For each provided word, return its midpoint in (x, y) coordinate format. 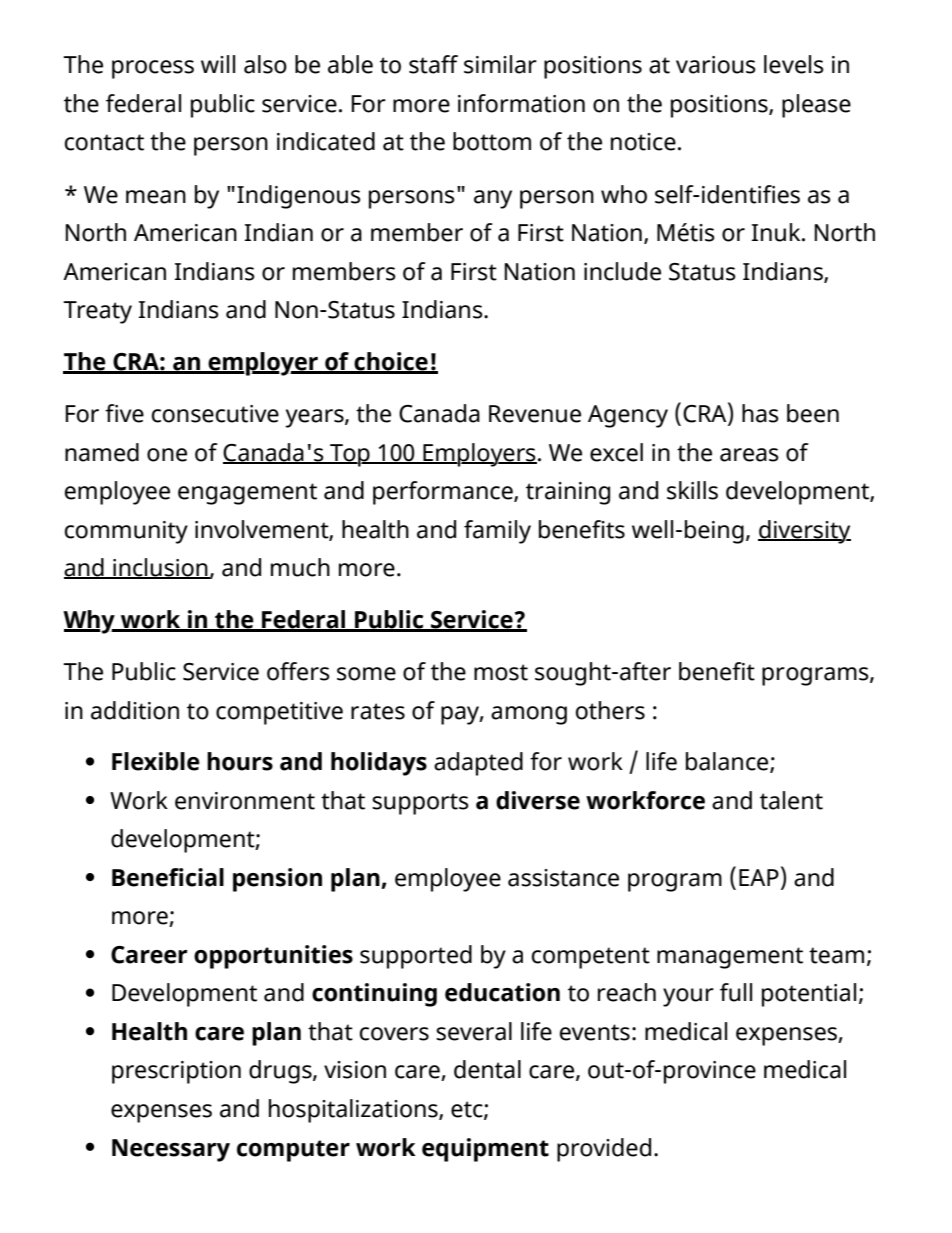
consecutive (215, 414)
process (153, 69)
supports (420, 804)
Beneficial (168, 877)
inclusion (160, 568)
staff (433, 64)
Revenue (535, 414)
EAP (759, 877)
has (760, 413)
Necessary (171, 1150)
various (716, 65)
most (501, 672)
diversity (804, 532)
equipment (485, 1150)
